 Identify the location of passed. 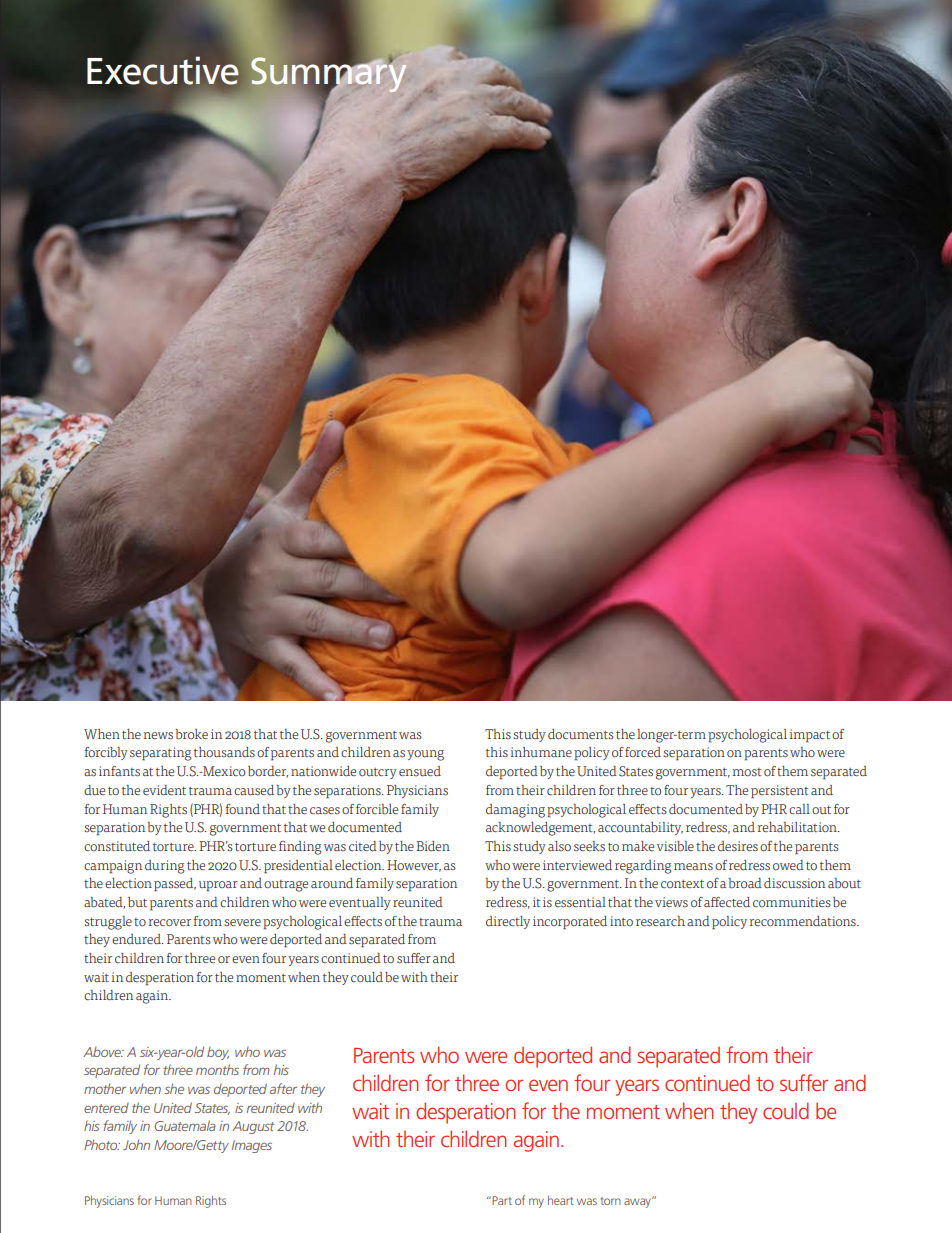
(175, 885).
